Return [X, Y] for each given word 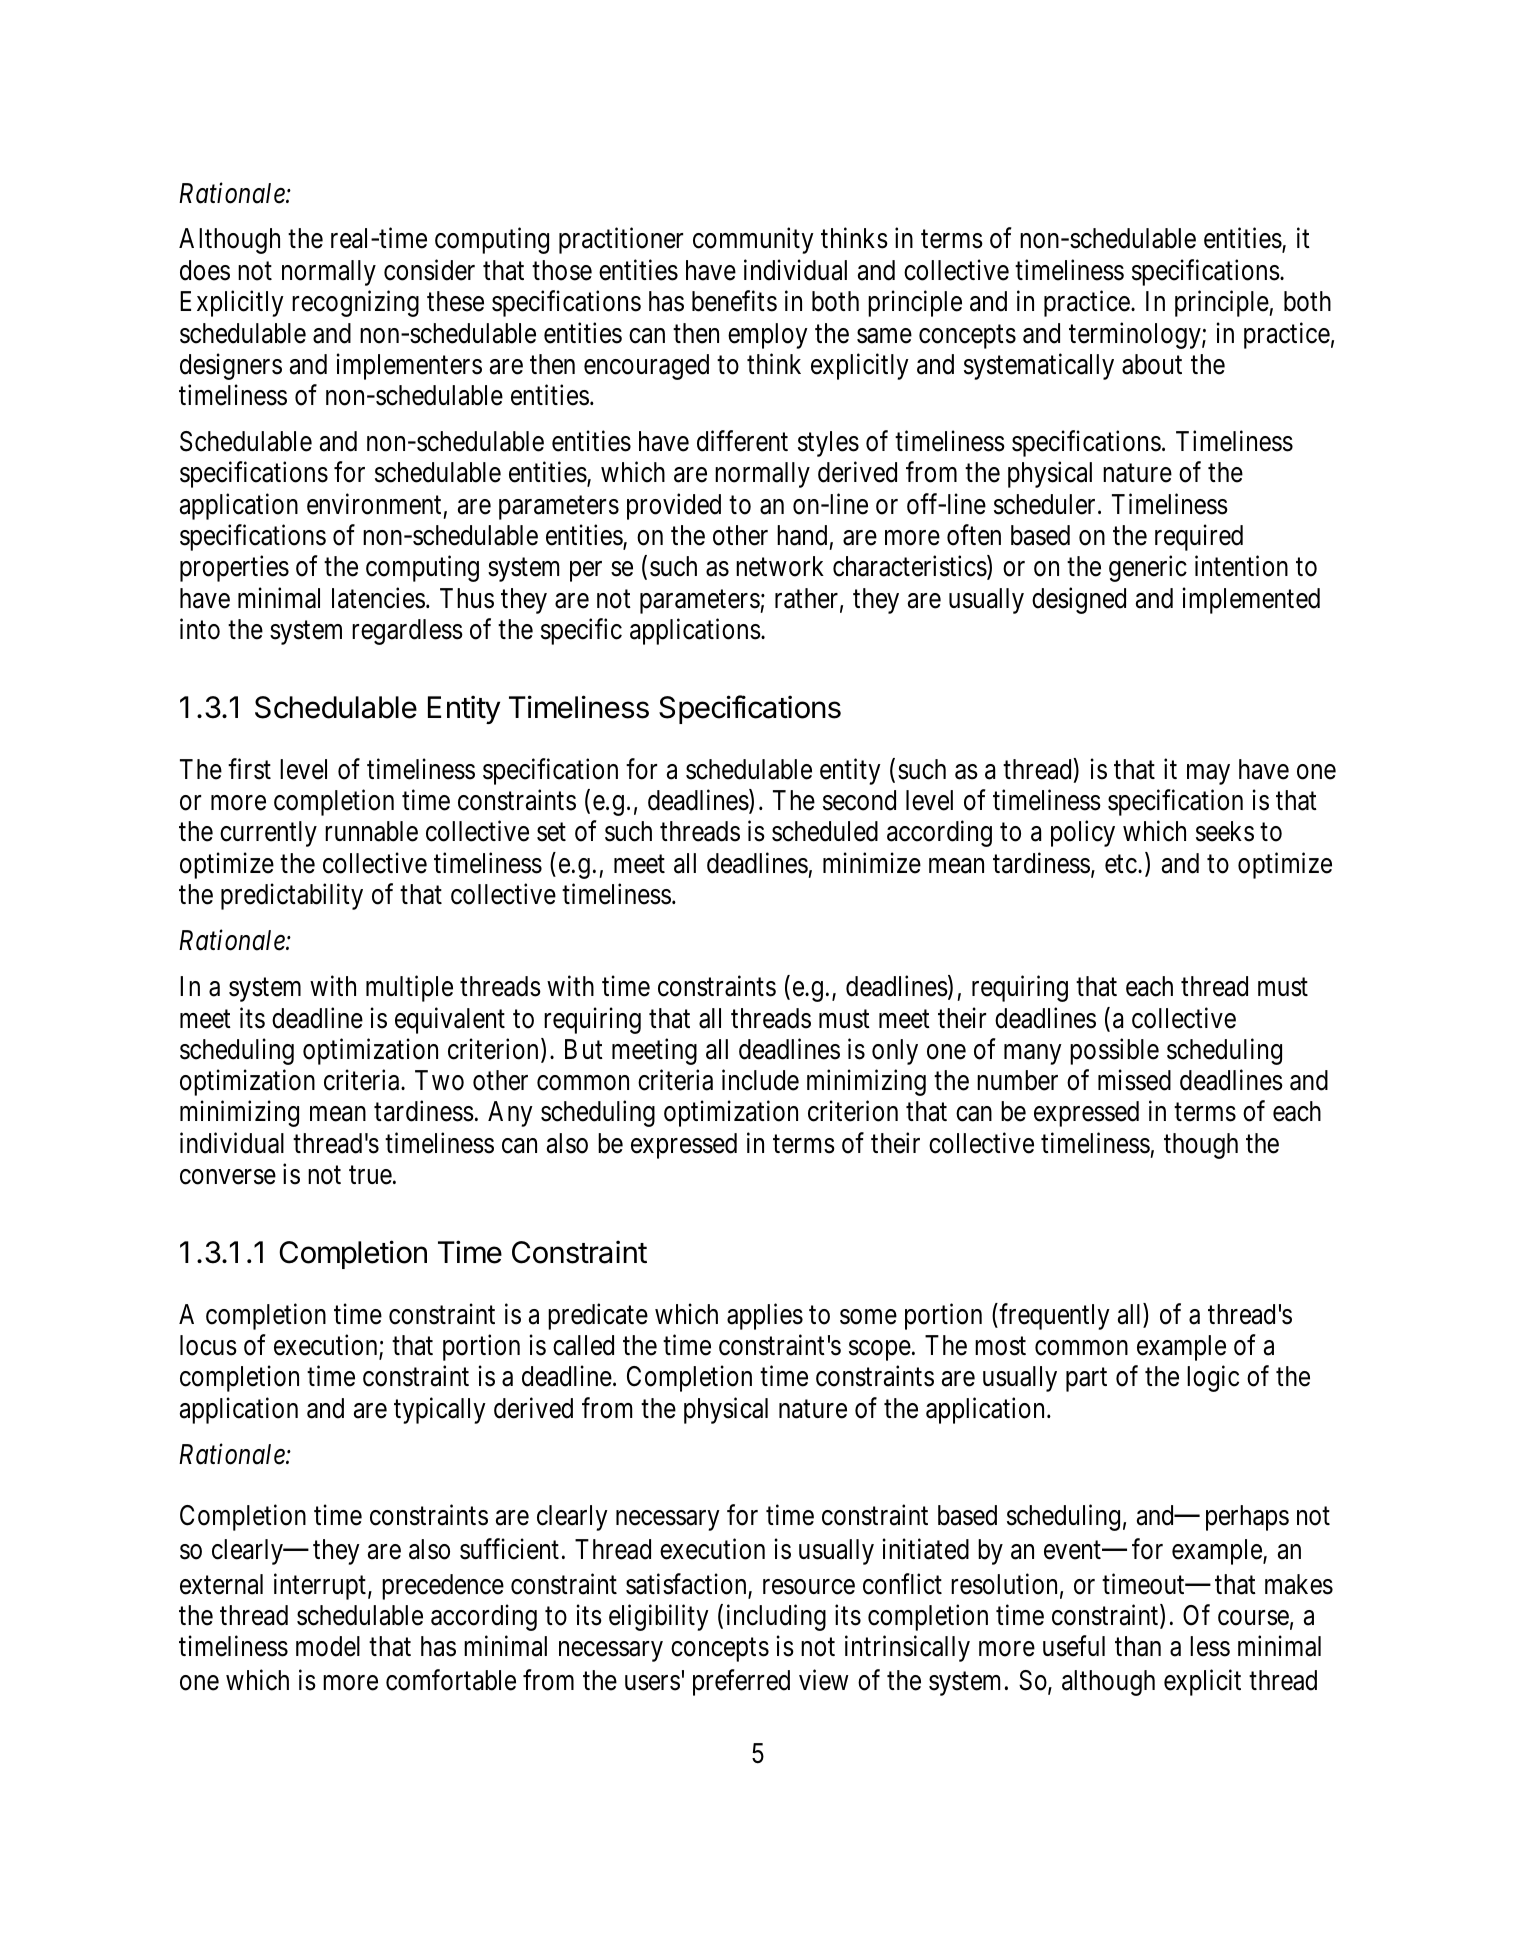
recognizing [355, 304]
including [776, 1617]
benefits [734, 301]
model [328, 1646]
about [1152, 364]
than [1138, 1646]
